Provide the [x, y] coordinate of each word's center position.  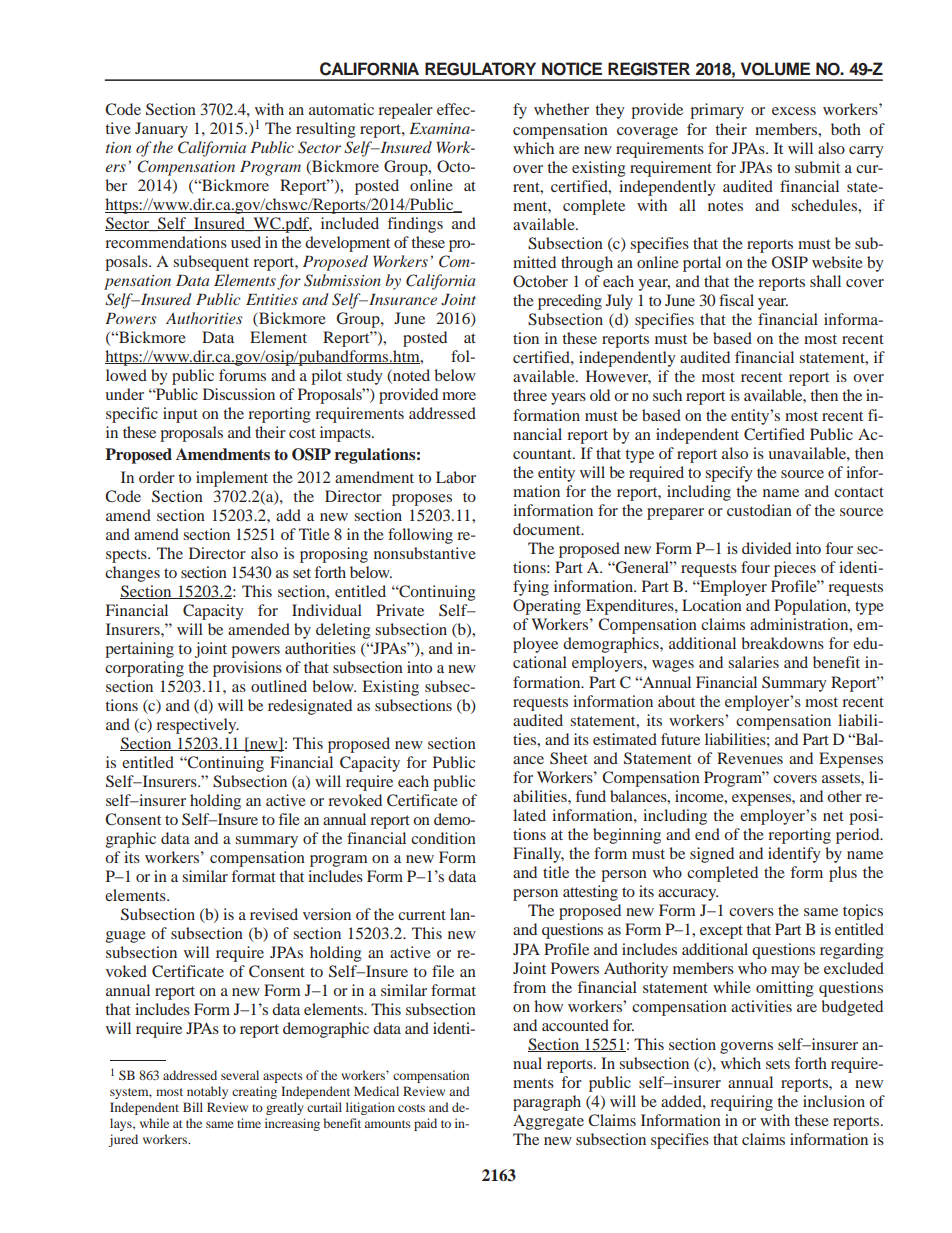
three [530, 395]
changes [132, 574]
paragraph [547, 1103]
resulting [326, 130]
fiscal [736, 300]
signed [712, 855]
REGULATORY [480, 69]
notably [207, 1092]
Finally [538, 855]
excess [794, 111]
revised [274, 914]
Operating [547, 607]
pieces [795, 569]
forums [242, 375]
